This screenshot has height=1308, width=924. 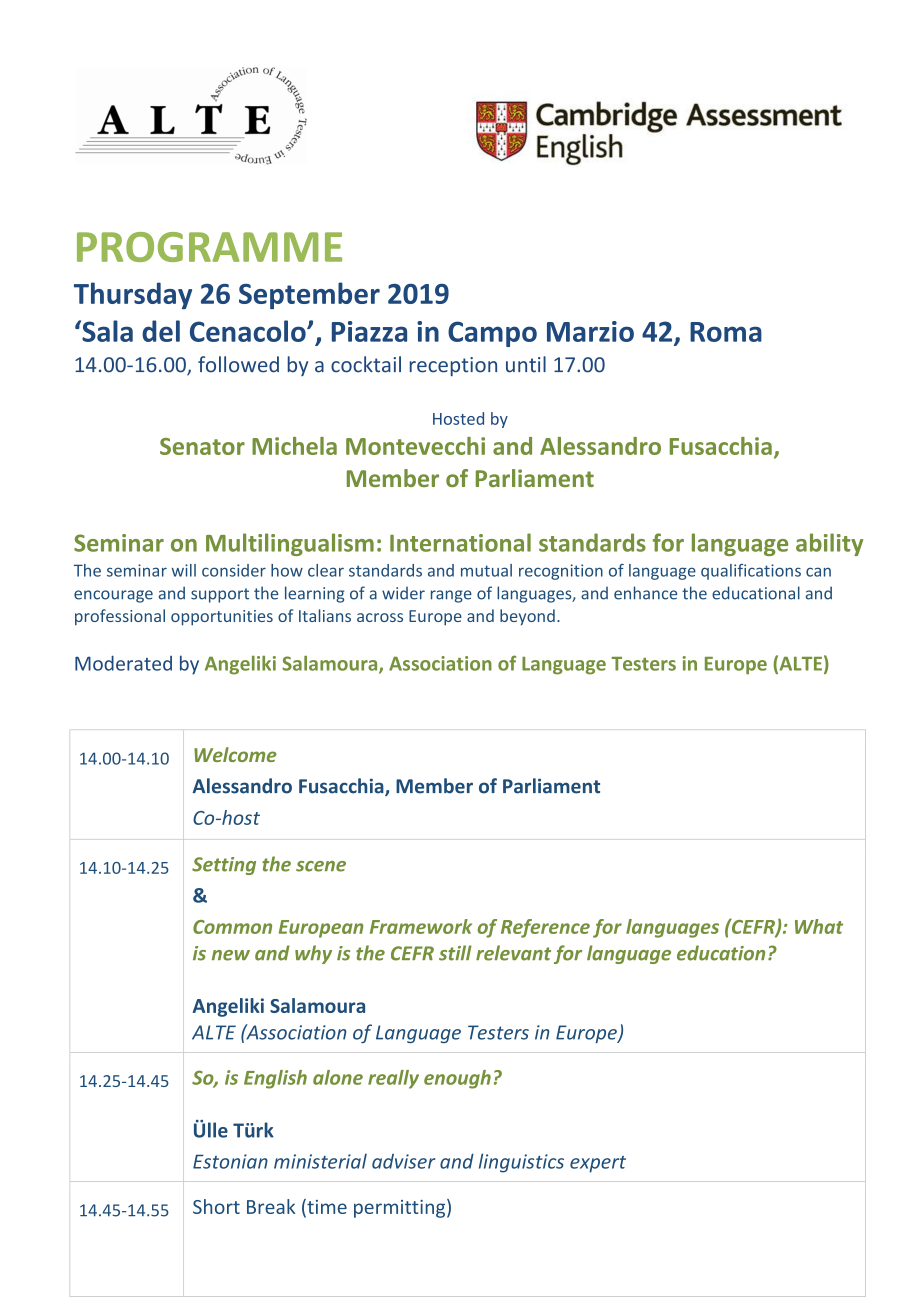 I want to click on Welcome, so click(x=235, y=754).
